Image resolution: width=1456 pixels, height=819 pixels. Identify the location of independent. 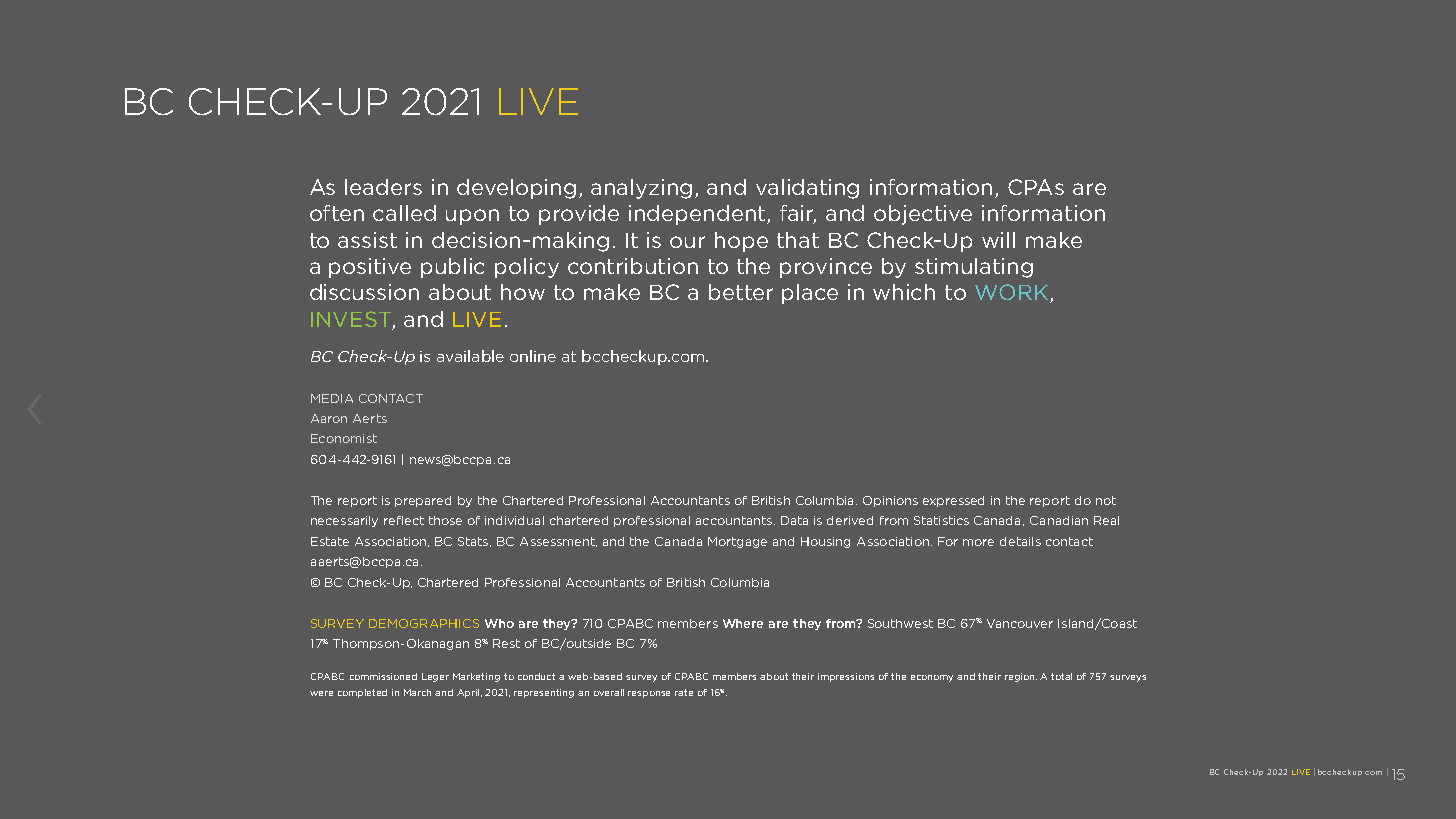
(698, 215).
